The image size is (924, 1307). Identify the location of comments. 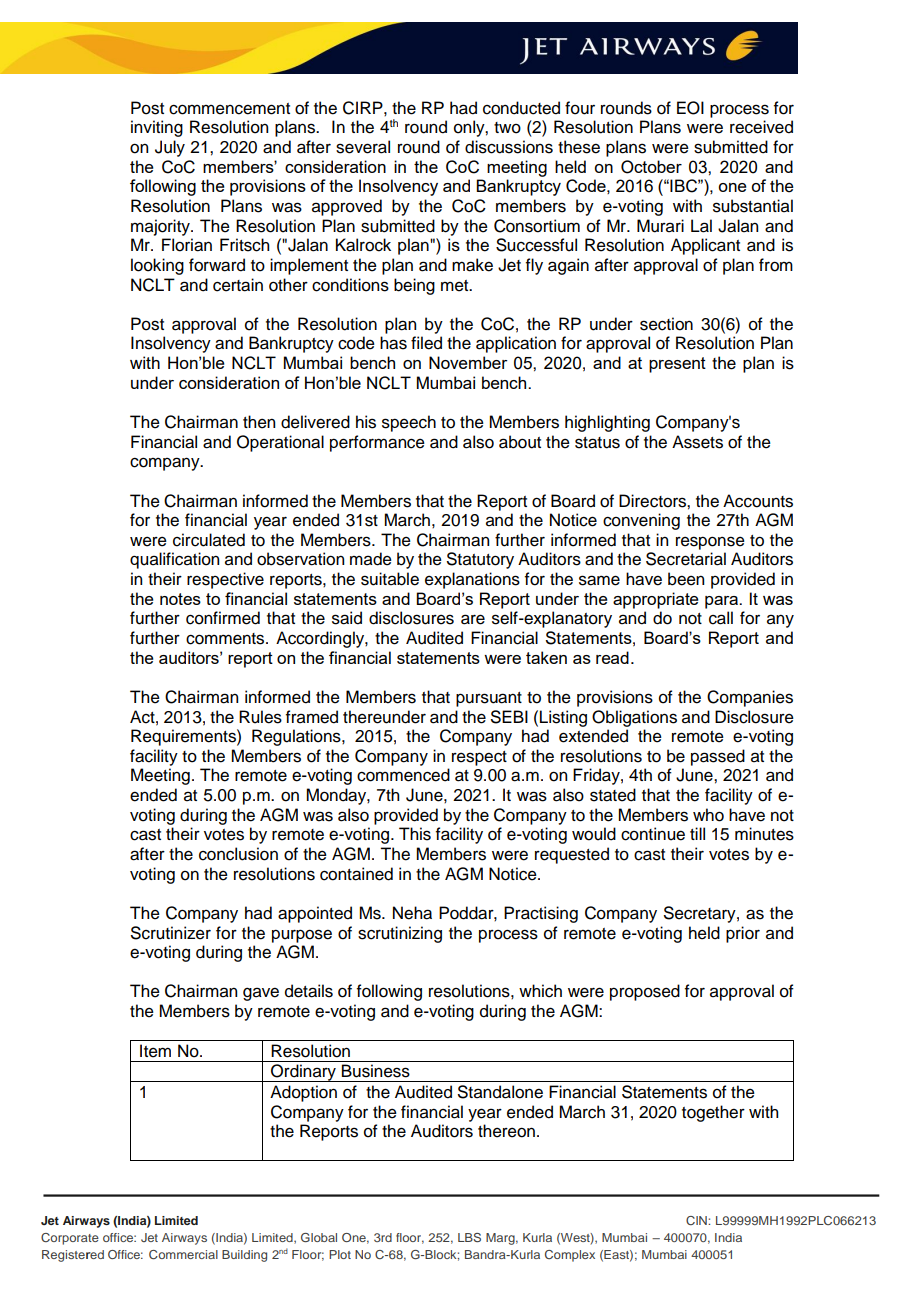
(226, 639).
